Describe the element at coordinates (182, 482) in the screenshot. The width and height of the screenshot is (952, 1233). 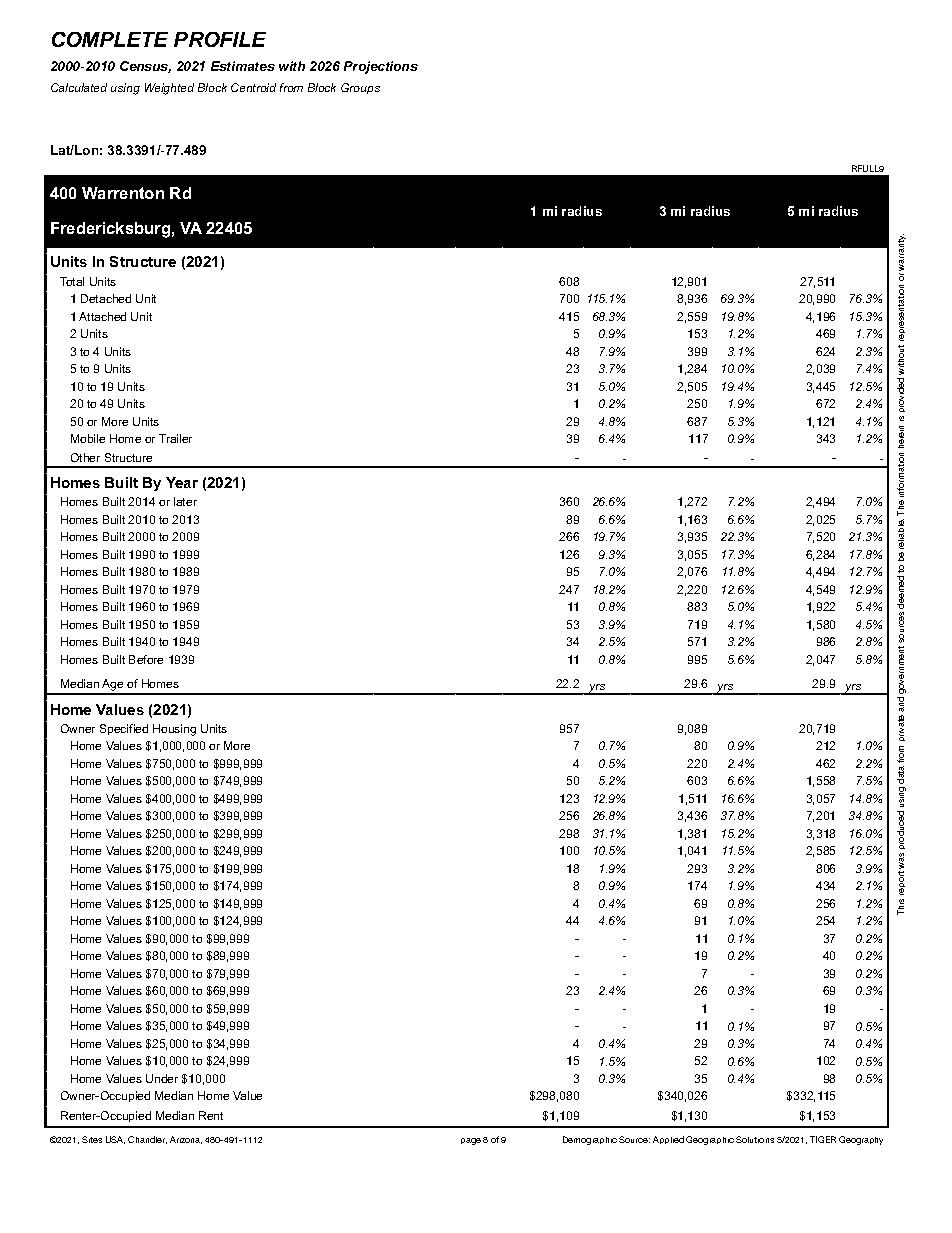
I see `Year` at that location.
